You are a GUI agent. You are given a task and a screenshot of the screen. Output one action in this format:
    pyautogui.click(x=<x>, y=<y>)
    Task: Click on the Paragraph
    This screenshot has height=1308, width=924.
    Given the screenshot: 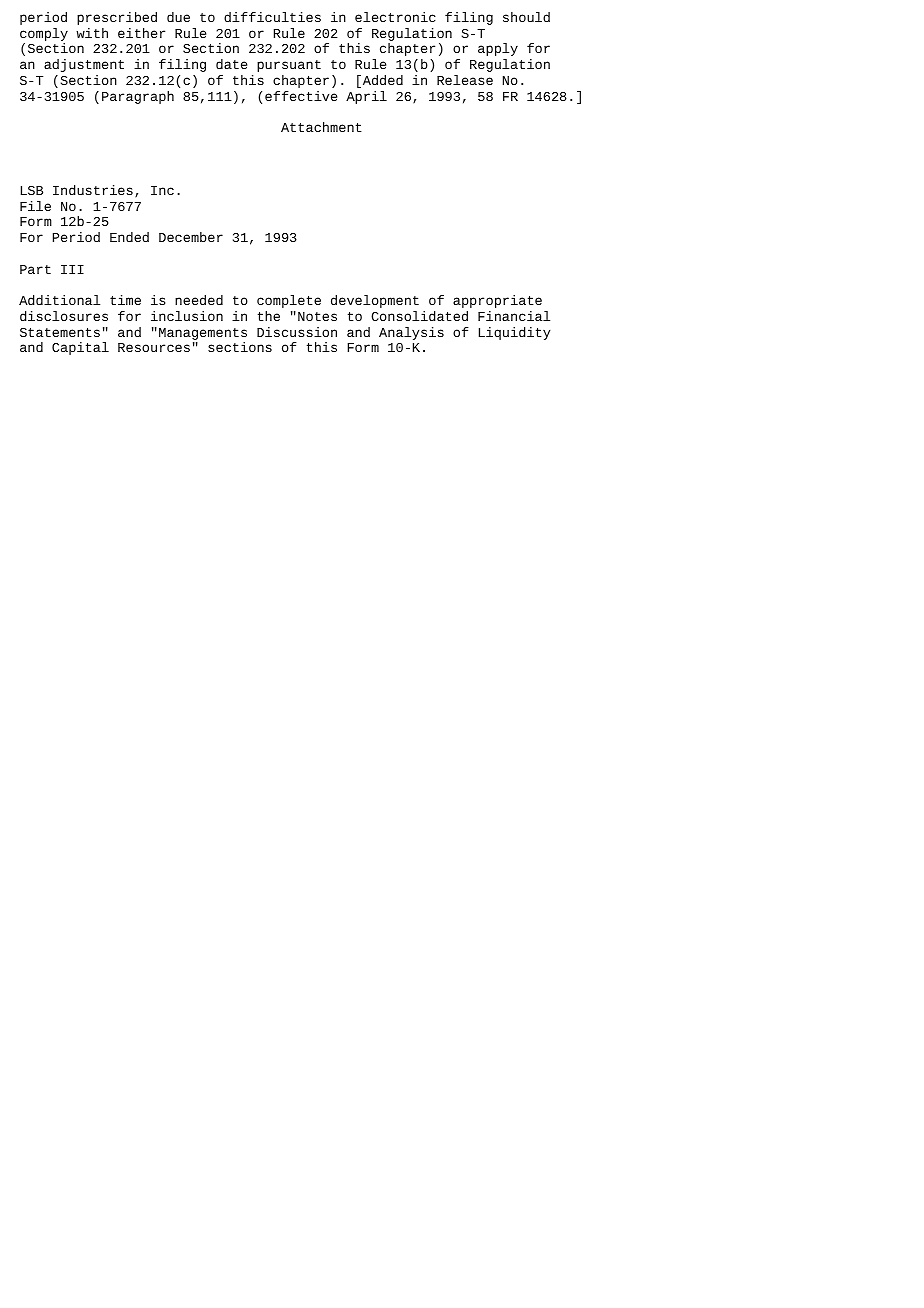 What is the action you would take?
    pyautogui.click(x=138, y=97)
